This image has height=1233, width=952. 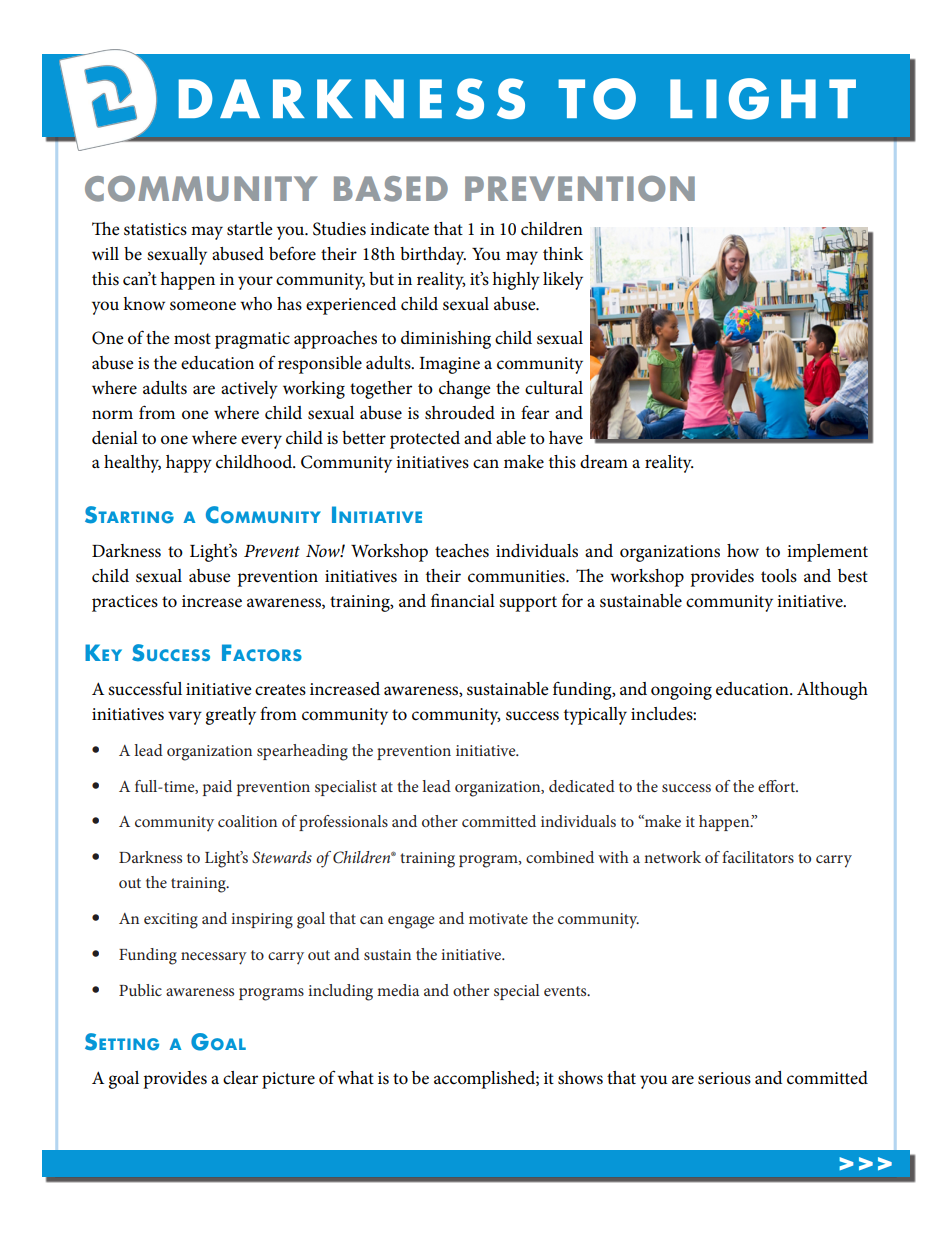 What do you see at coordinates (125, 603) in the image?
I see `practices` at bounding box center [125, 603].
